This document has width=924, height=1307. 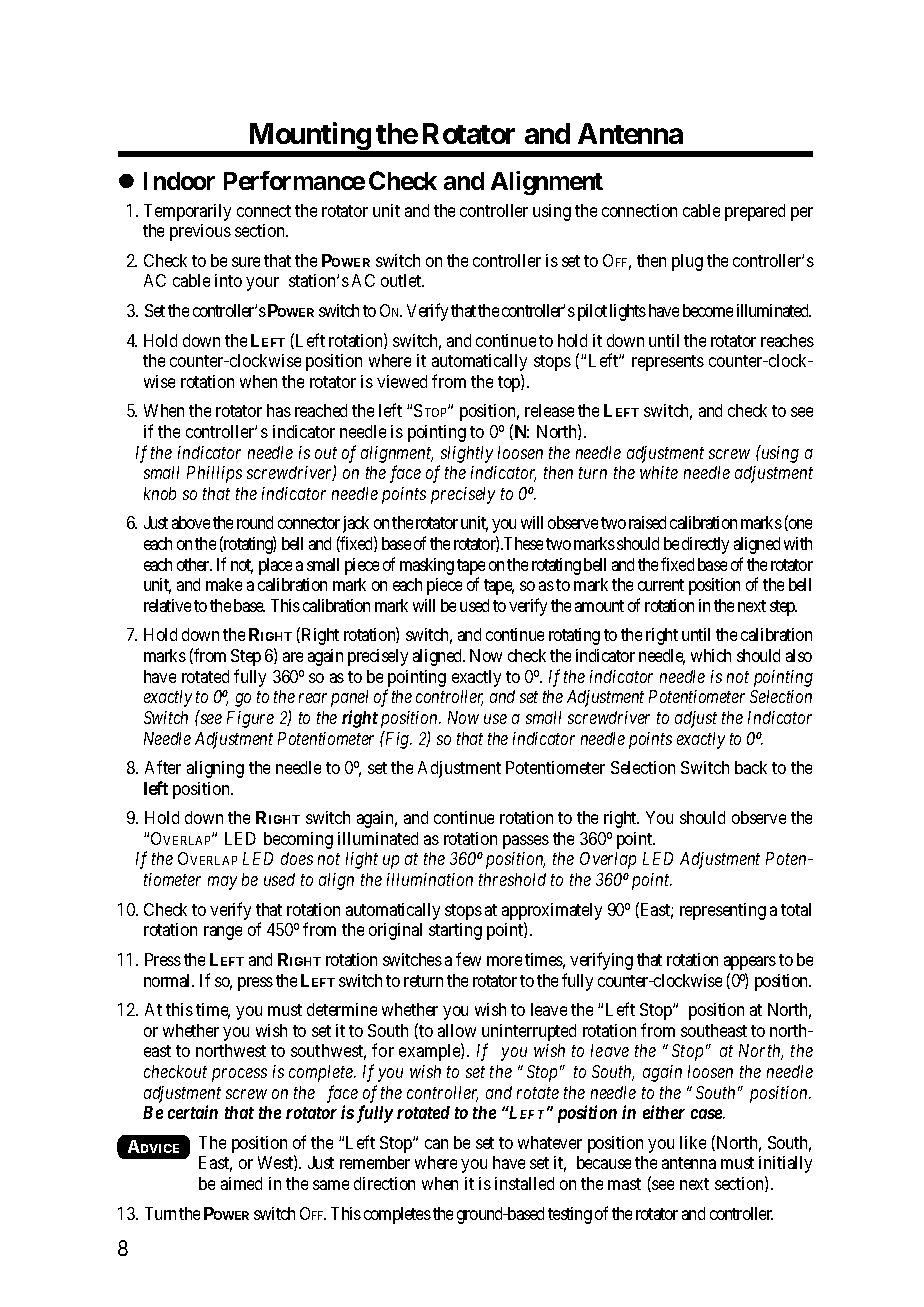 What do you see at coordinates (755, 212) in the document?
I see `prepared` at bounding box center [755, 212].
